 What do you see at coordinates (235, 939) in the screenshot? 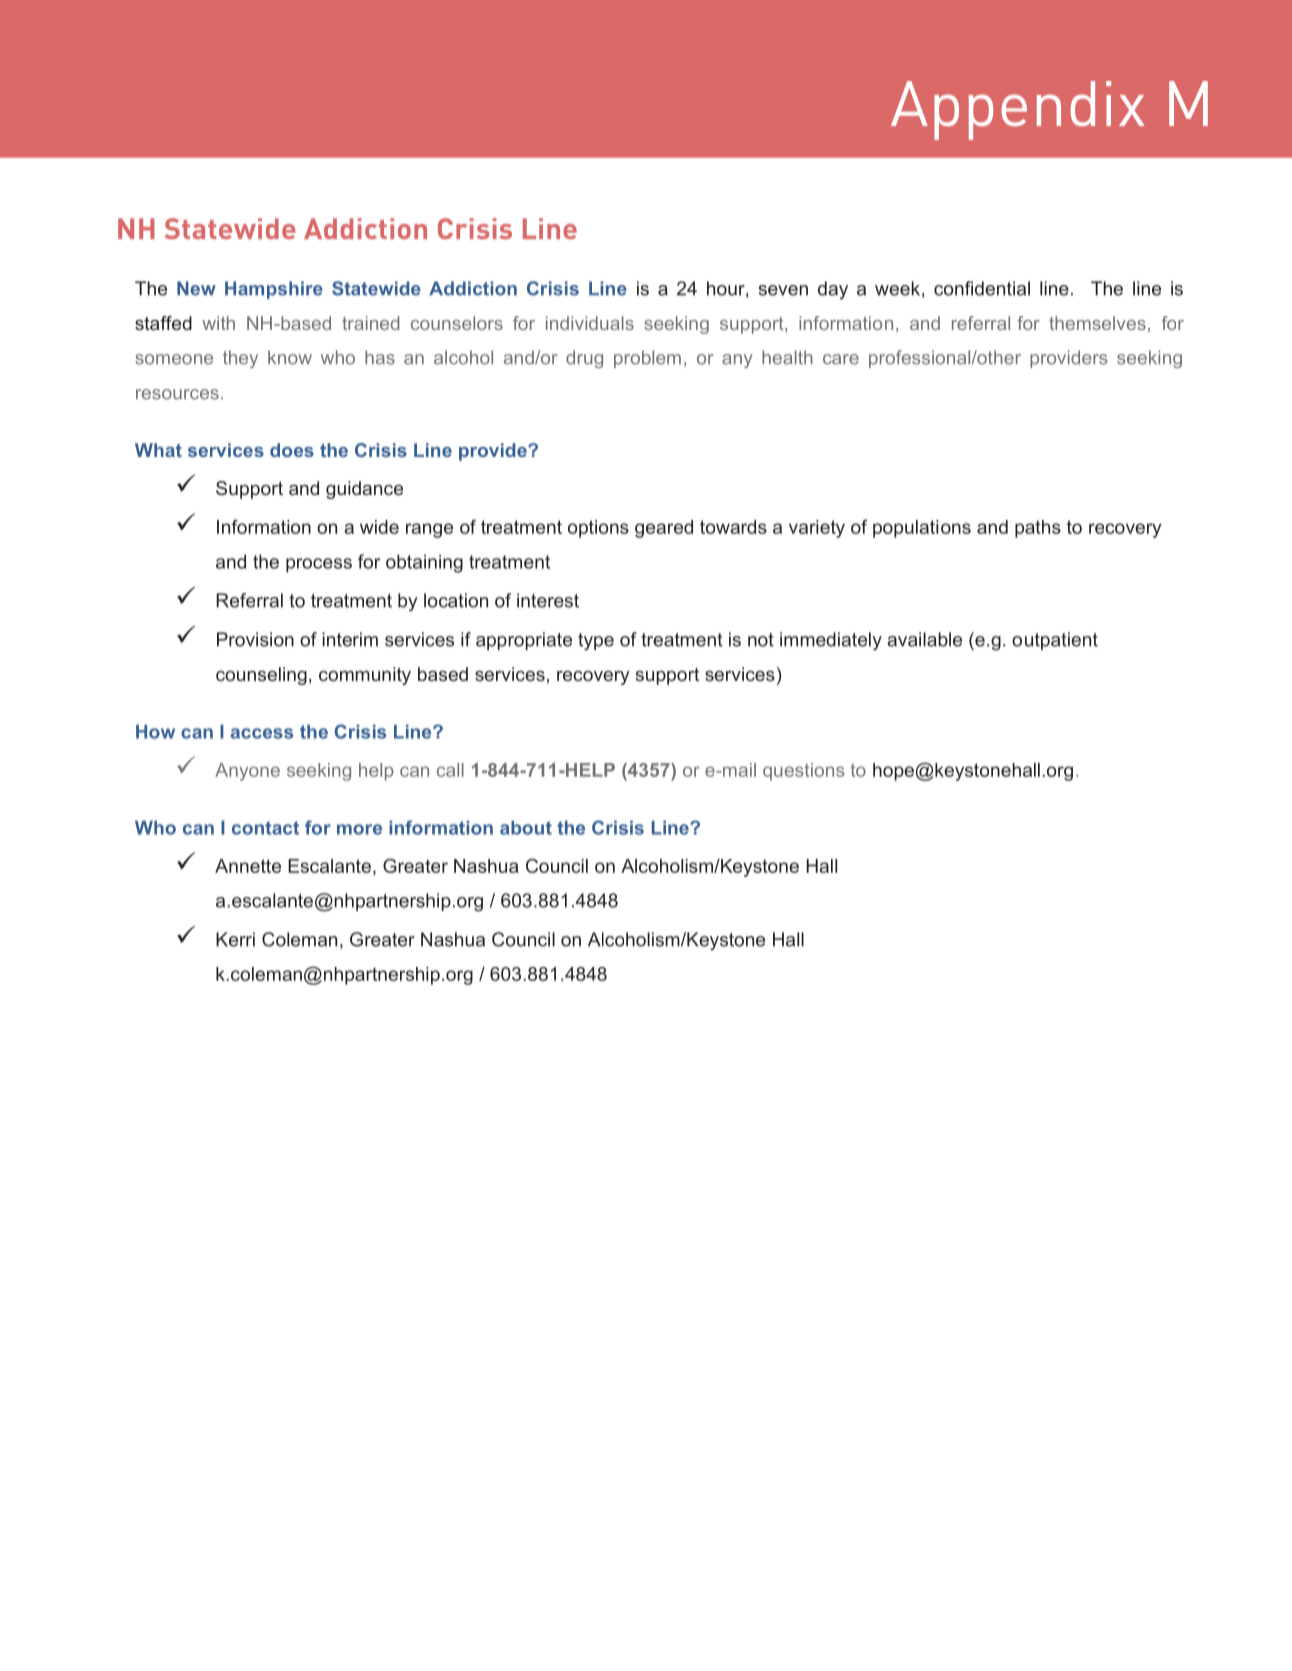
I see `Kerri` at bounding box center [235, 939].
